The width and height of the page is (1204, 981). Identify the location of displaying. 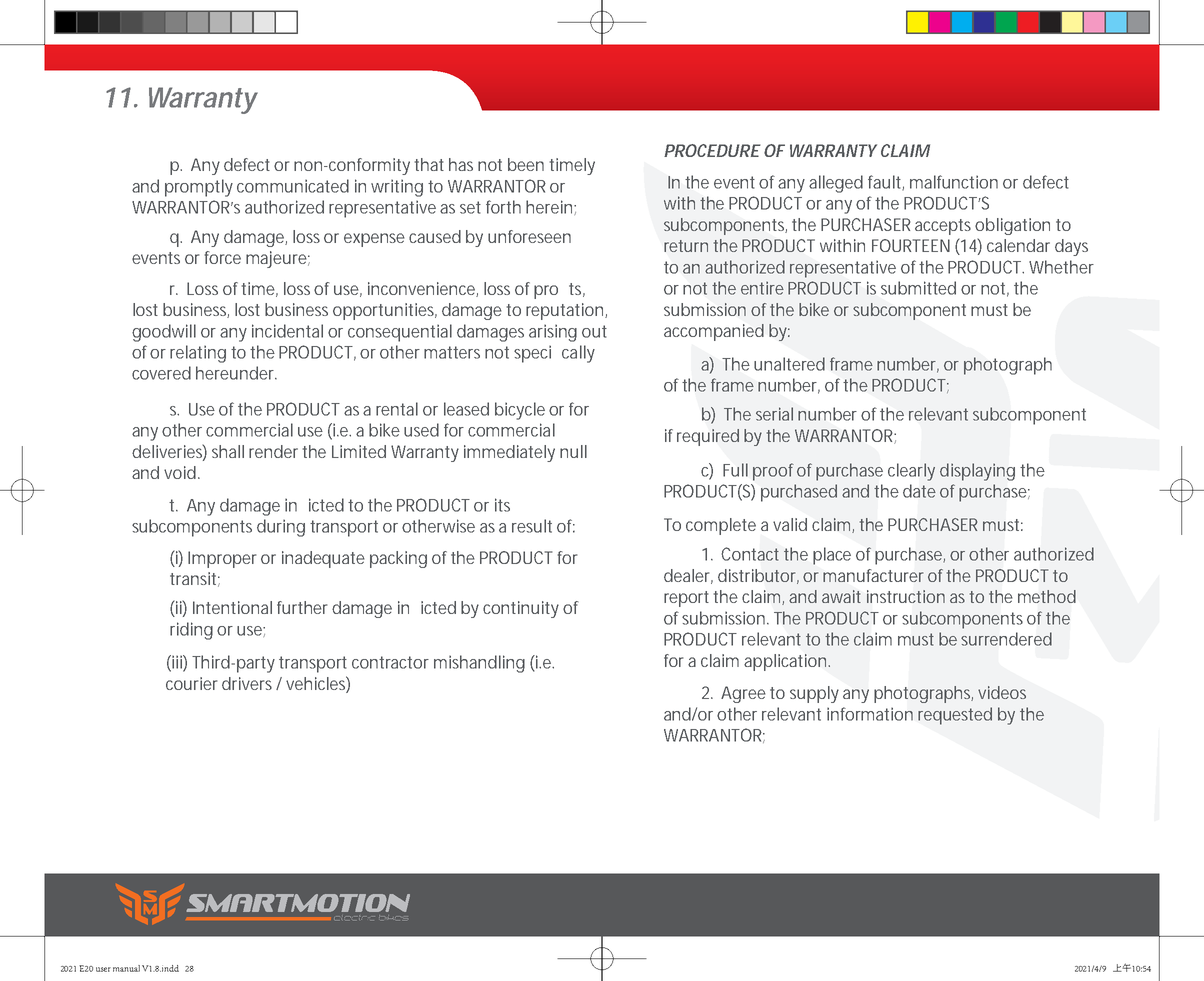
(977, 472).
